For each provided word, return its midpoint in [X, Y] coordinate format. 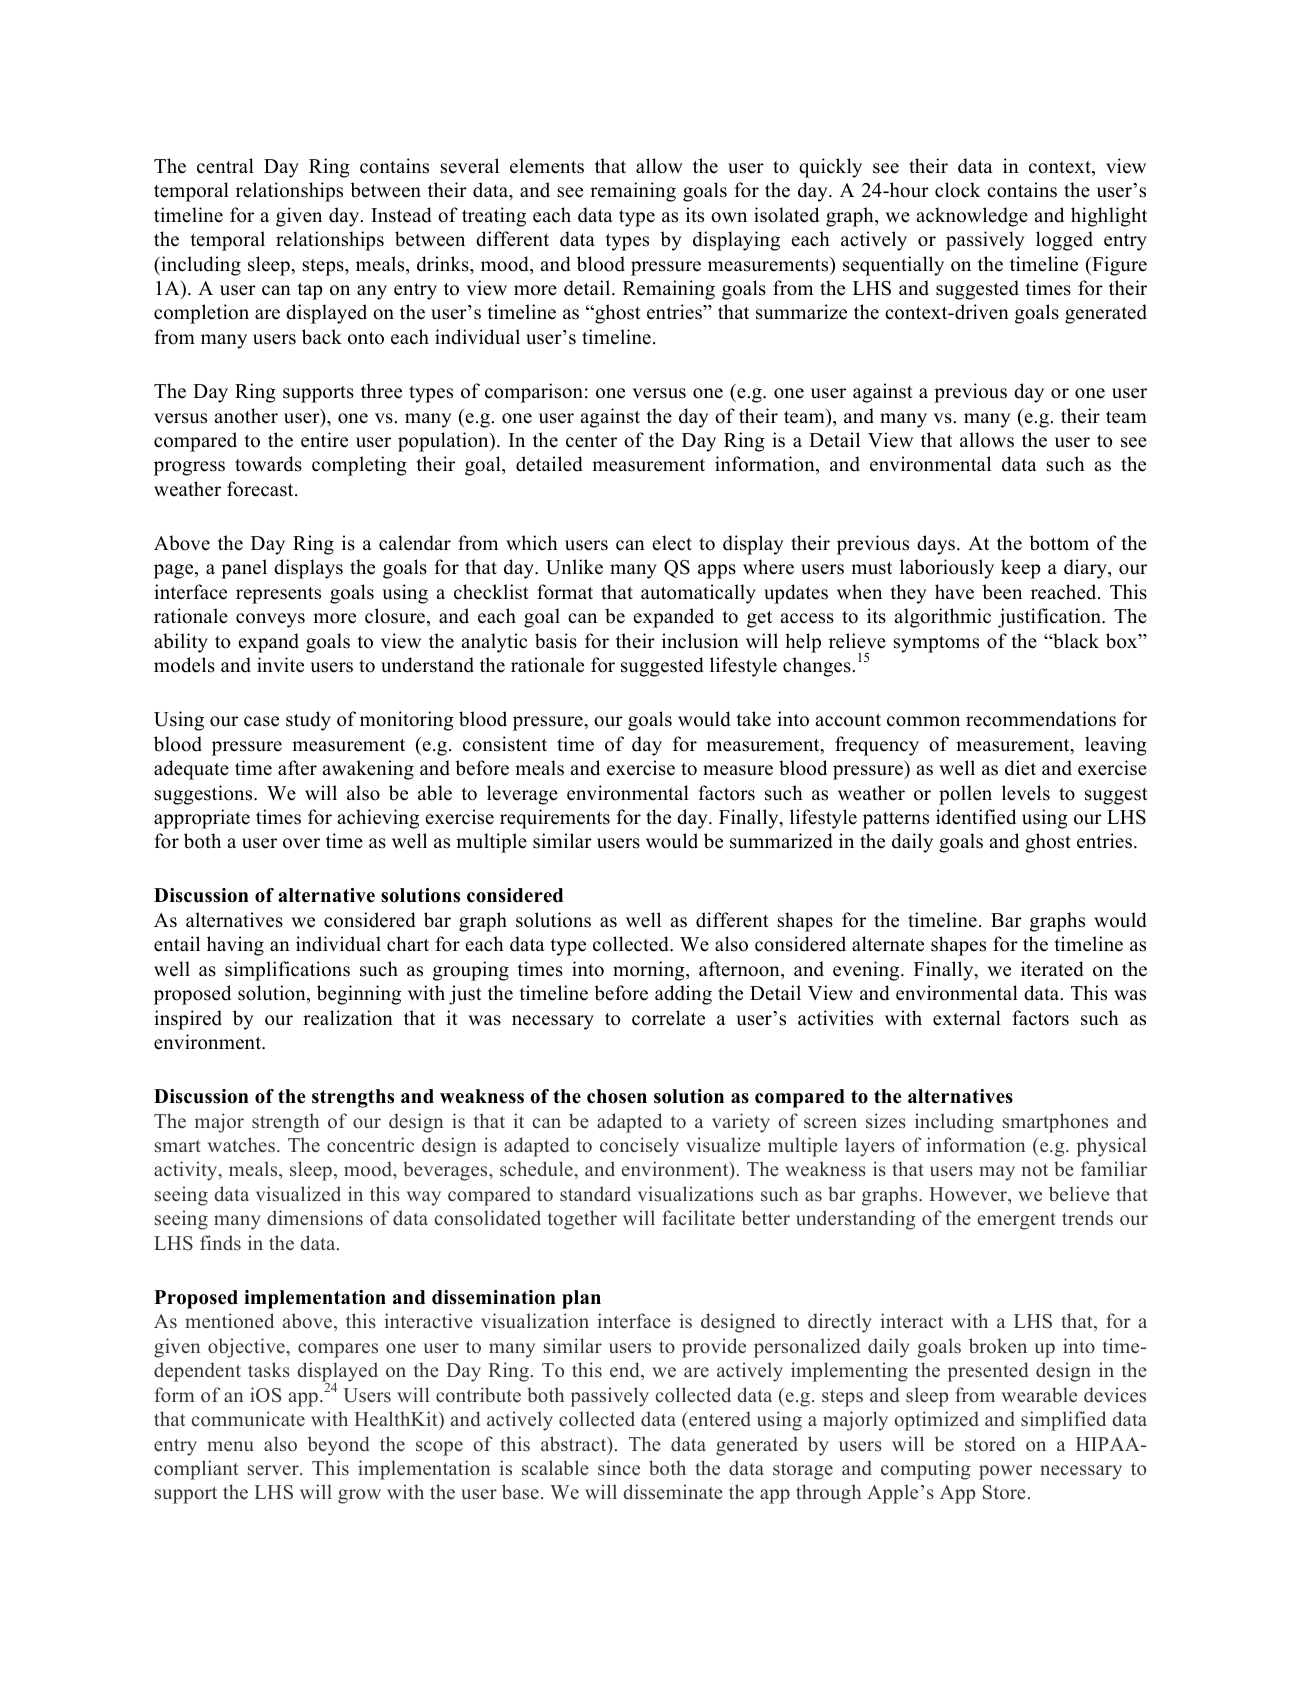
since [619, 1468]
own [729, 217]
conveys [270, 620]
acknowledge [972, 217]
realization [348, 1018]
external [967, 1018]
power [1005, 1472]
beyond [338, 1446]
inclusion [700, 641]
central [225, 166]
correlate [668, 1018]
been [1002, 592]
